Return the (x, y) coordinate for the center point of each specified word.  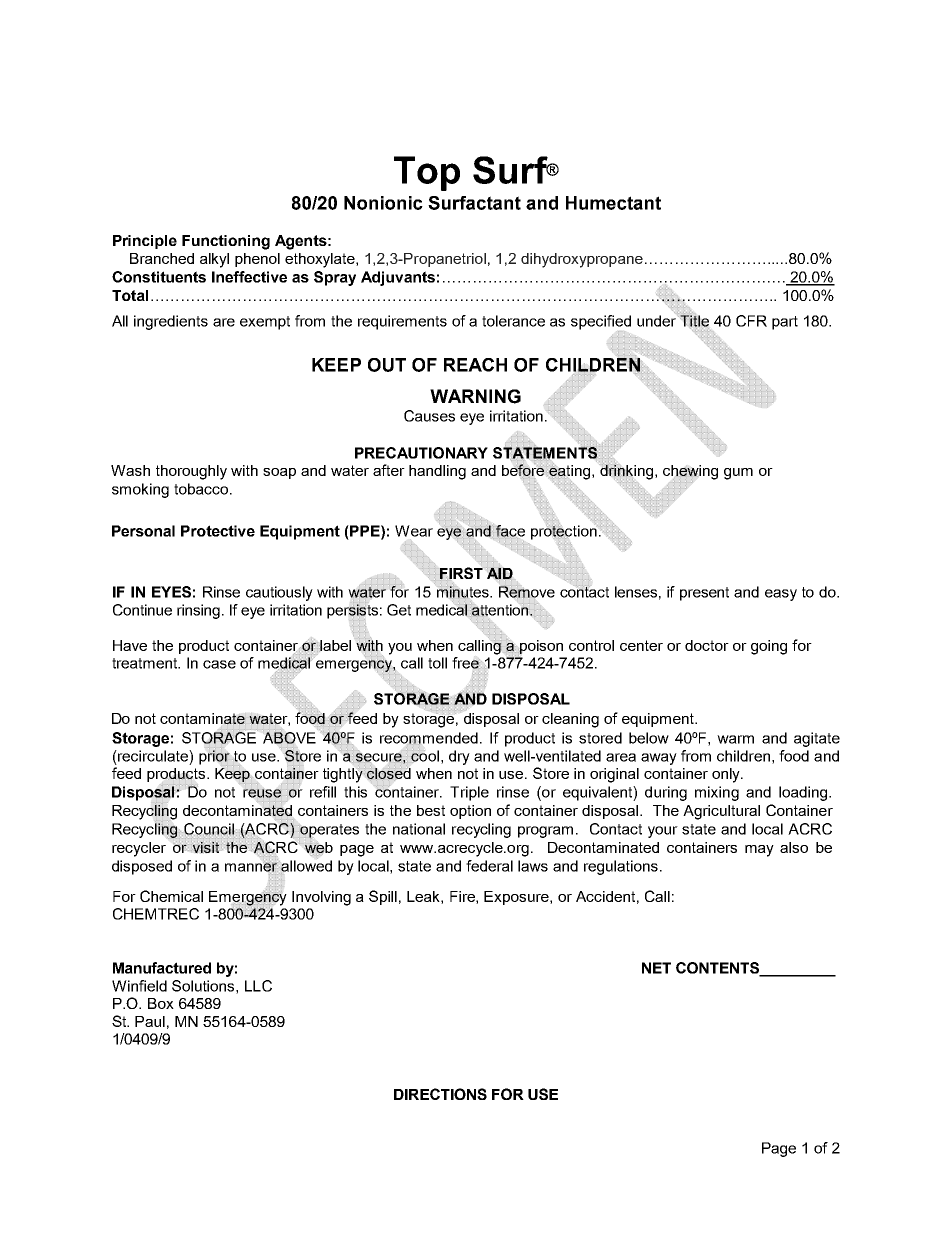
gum (738, 474)
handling (437, 472)
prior (214, 757)
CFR (751, 321)
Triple (469, 793)
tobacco (201, 489)
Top (427, 173)
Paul (150, 1021)
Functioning (226, 242)
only (727, 775)
